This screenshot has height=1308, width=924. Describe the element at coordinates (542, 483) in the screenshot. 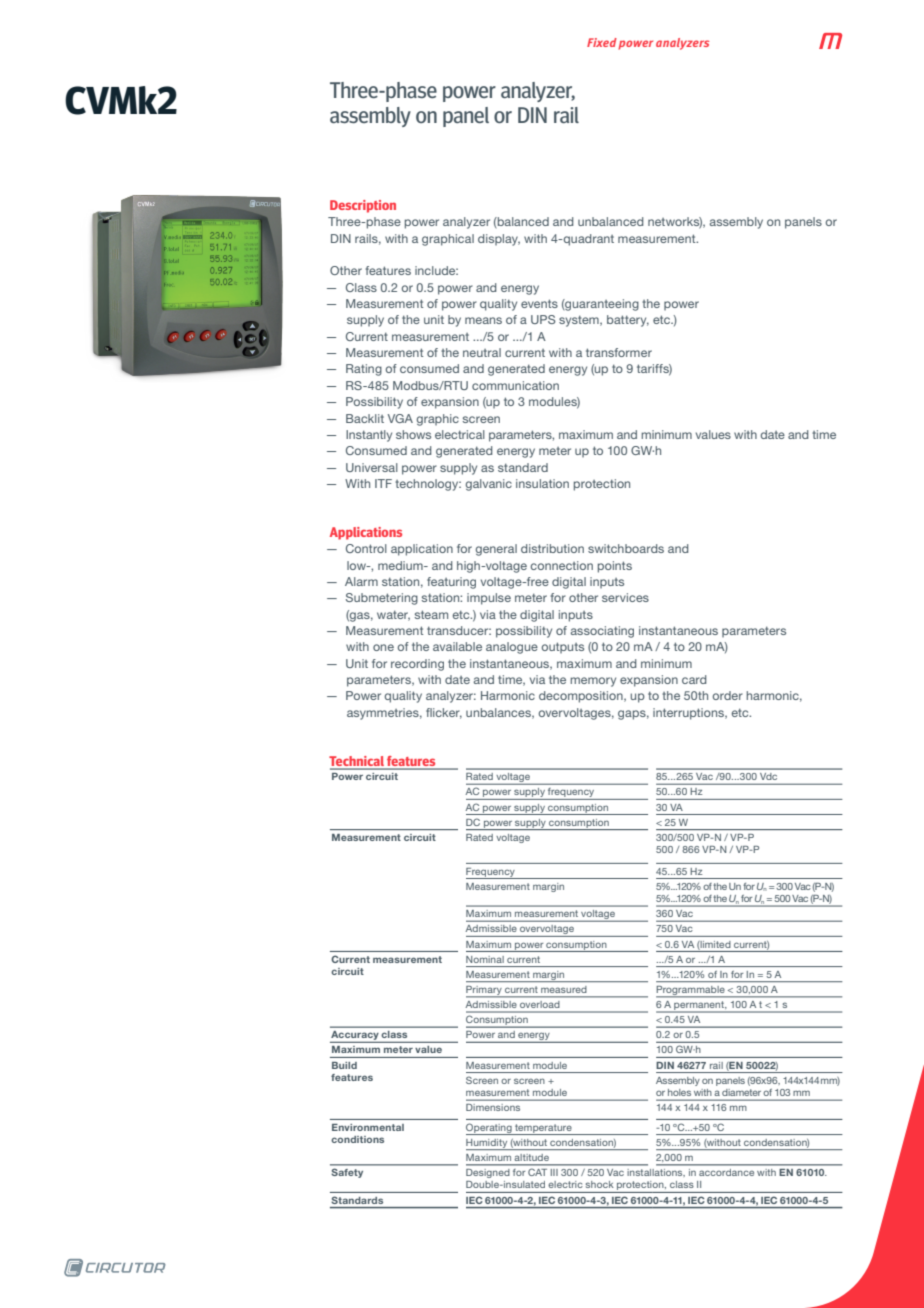

I see `insulation` at that location.
